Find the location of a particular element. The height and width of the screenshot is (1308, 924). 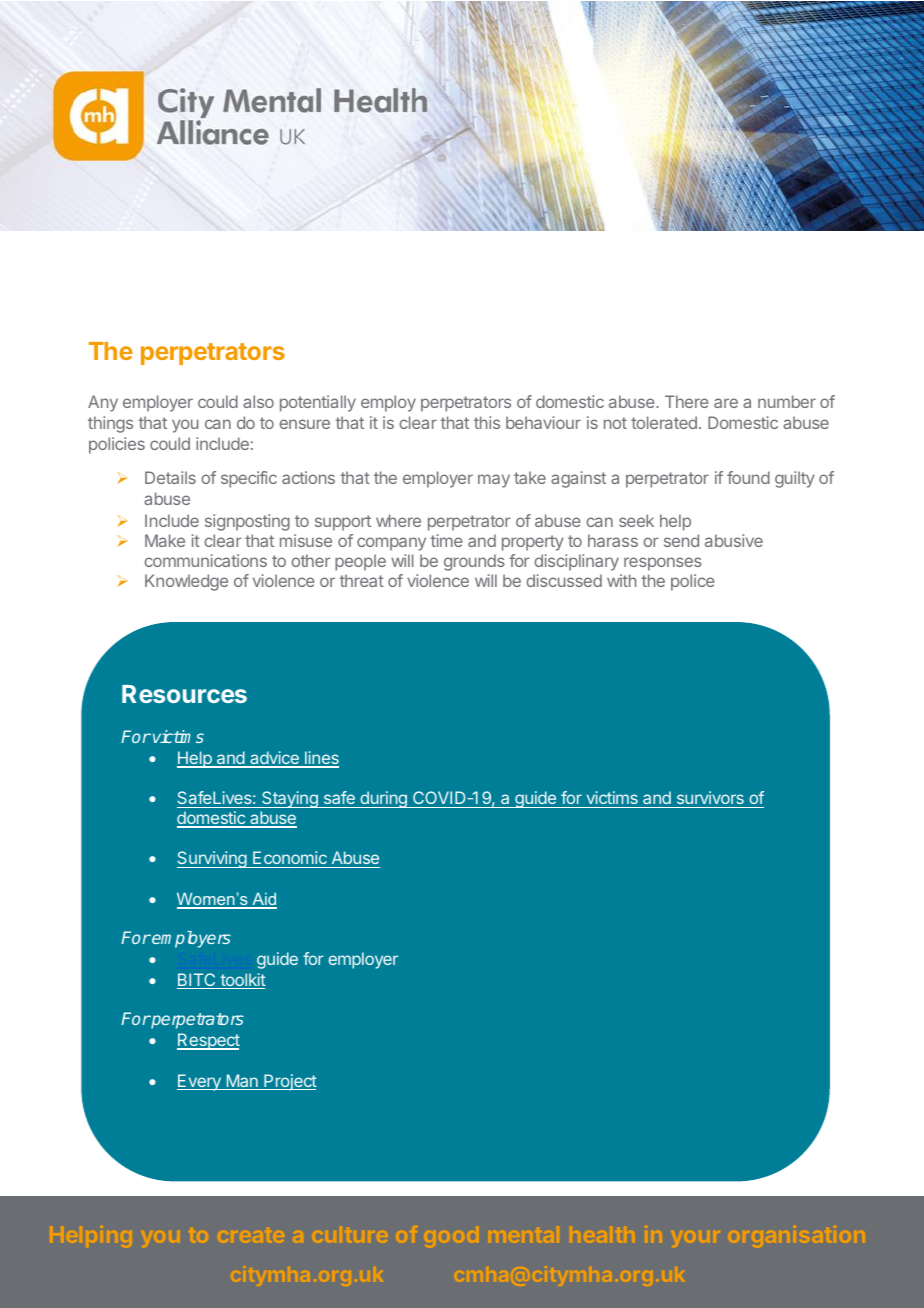

Man is located at coordinates (242, 1082).
